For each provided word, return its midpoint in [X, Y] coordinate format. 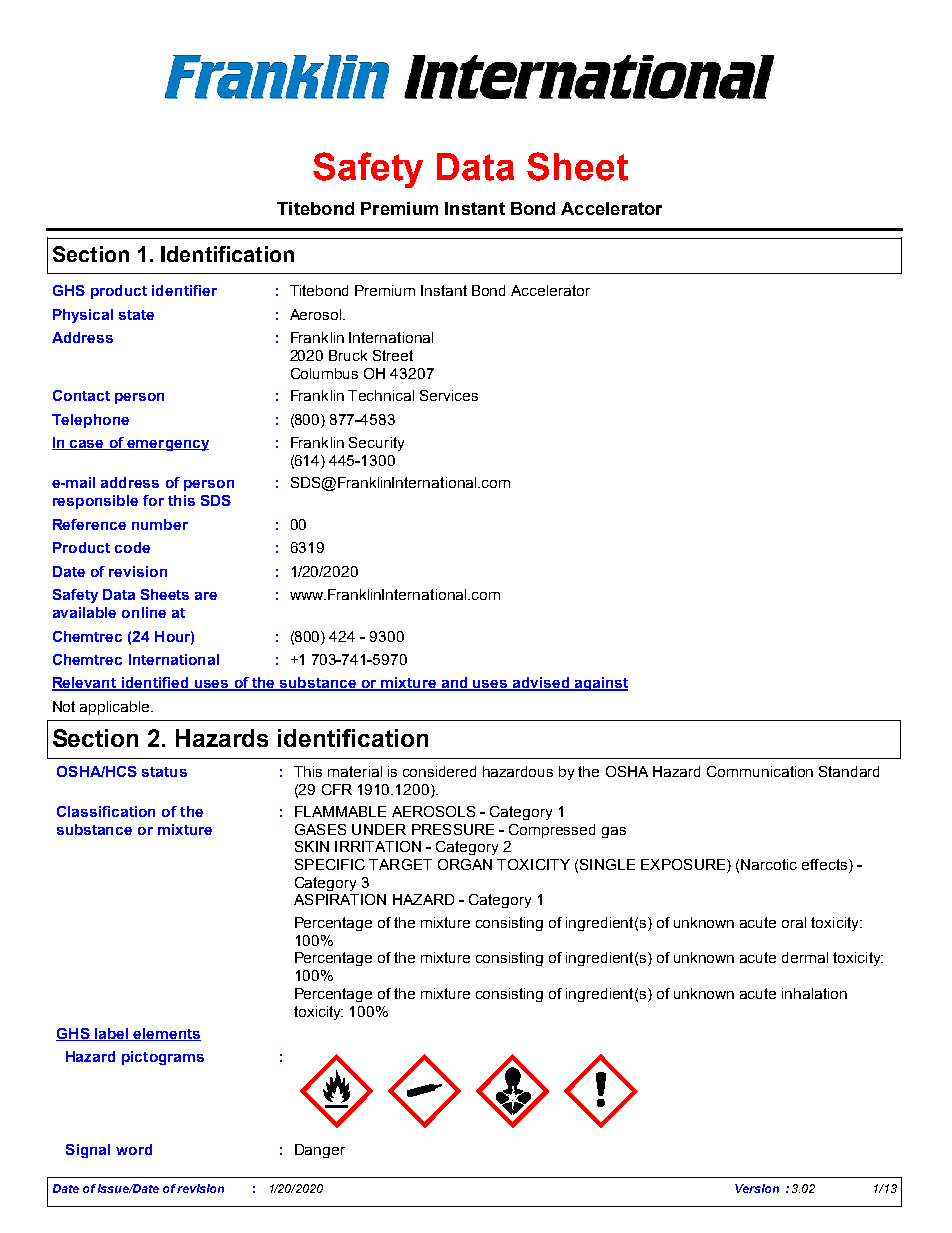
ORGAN [465, 864]
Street [393, 355]
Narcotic [769, 864]
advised [541, 684]
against [600, 684]
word [134, 1149]
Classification [106, 811]
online [144, 612]
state [136, 315]
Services [449, 395]
